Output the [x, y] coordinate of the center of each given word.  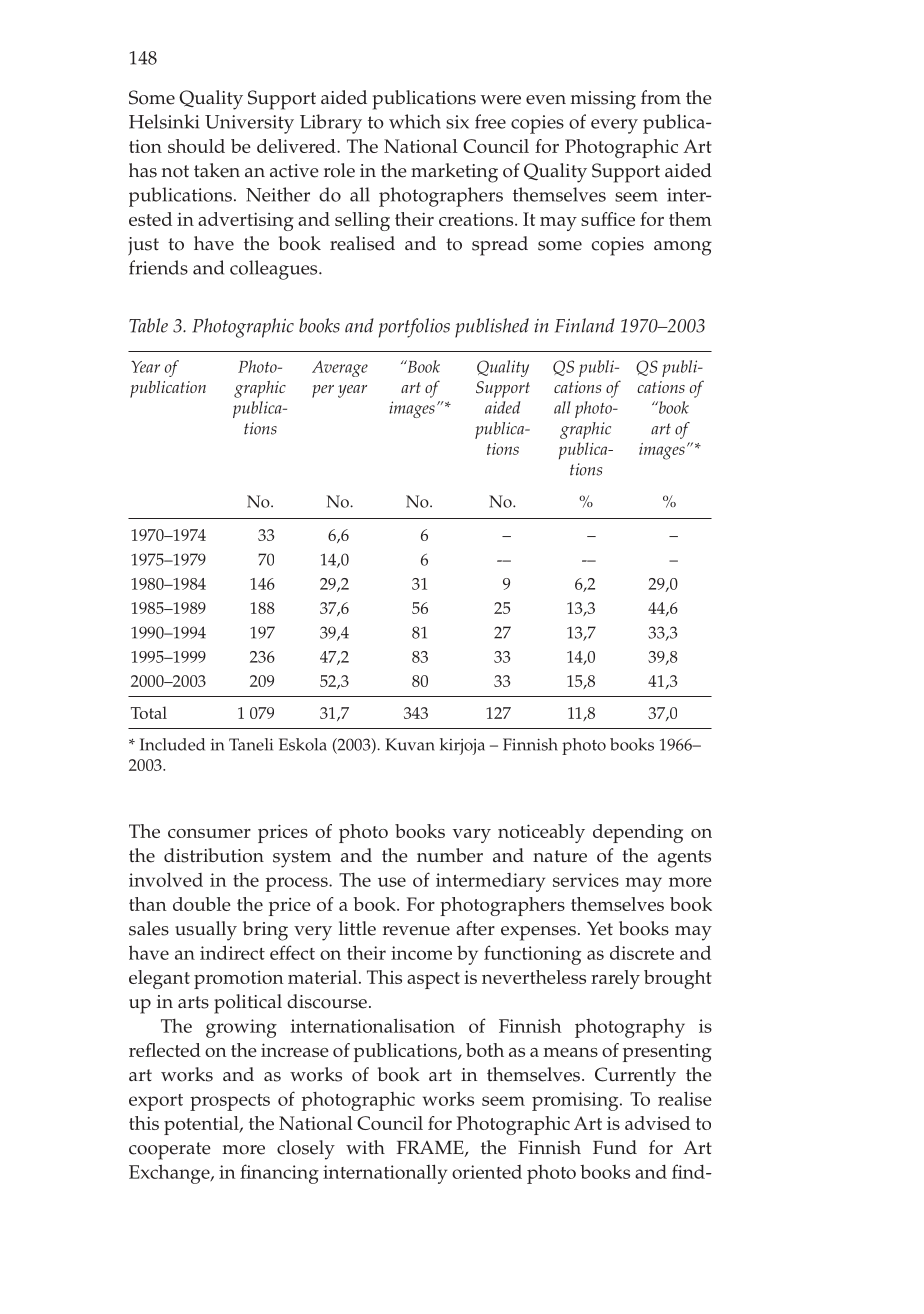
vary [472, 836]
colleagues [275, 270]
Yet [600, 928]
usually [206, 931]
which [415, 121]
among [683, 248]
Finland [585, 325]
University [249, 124]
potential [202, 1125]
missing [603, 100]
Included [172, 744]
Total [149, 712]
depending [638, 833]
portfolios [414, 328]
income [421, 953]
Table [148, 325]
